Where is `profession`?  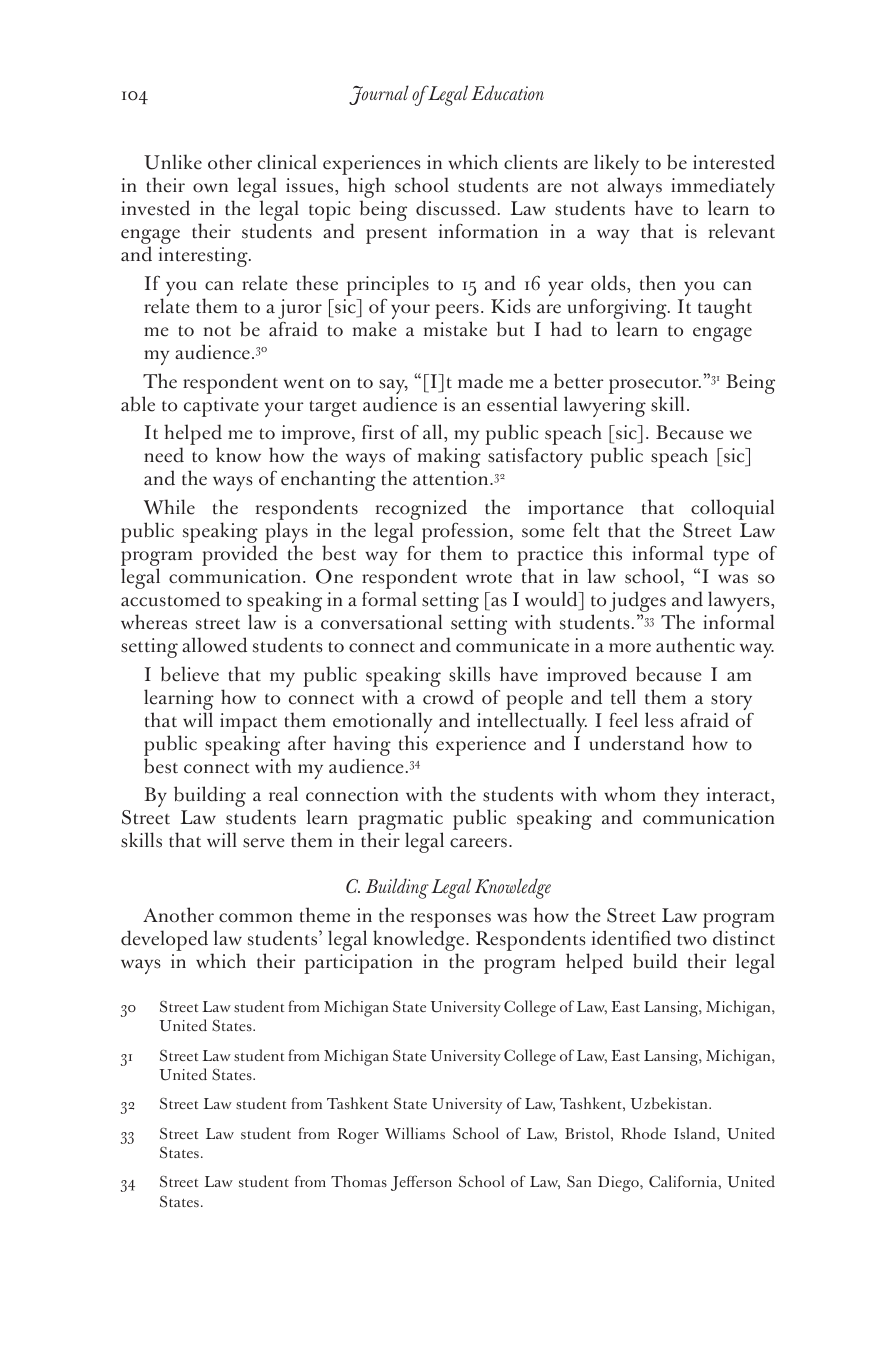
profession is located at coordinates (466, 534).
